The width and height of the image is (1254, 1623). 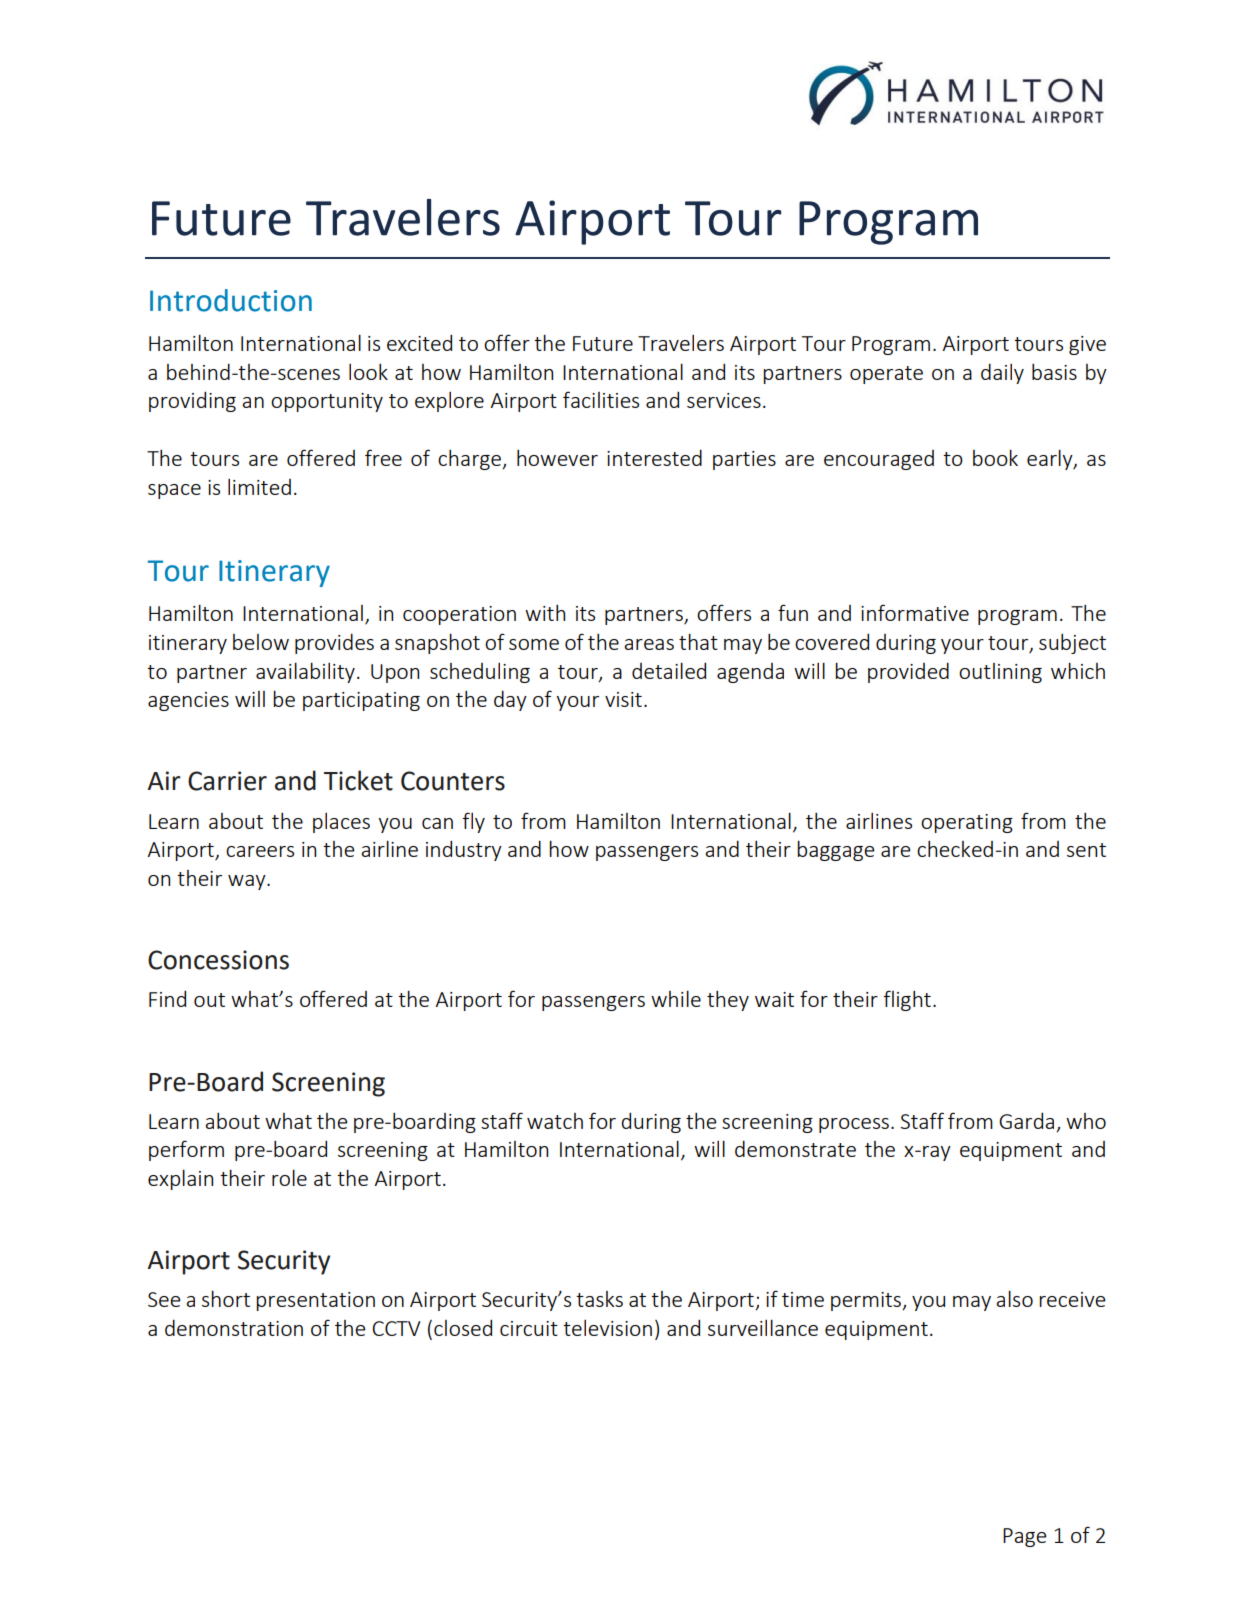 I want to click on Page, so click(x=1025, y=1537).
